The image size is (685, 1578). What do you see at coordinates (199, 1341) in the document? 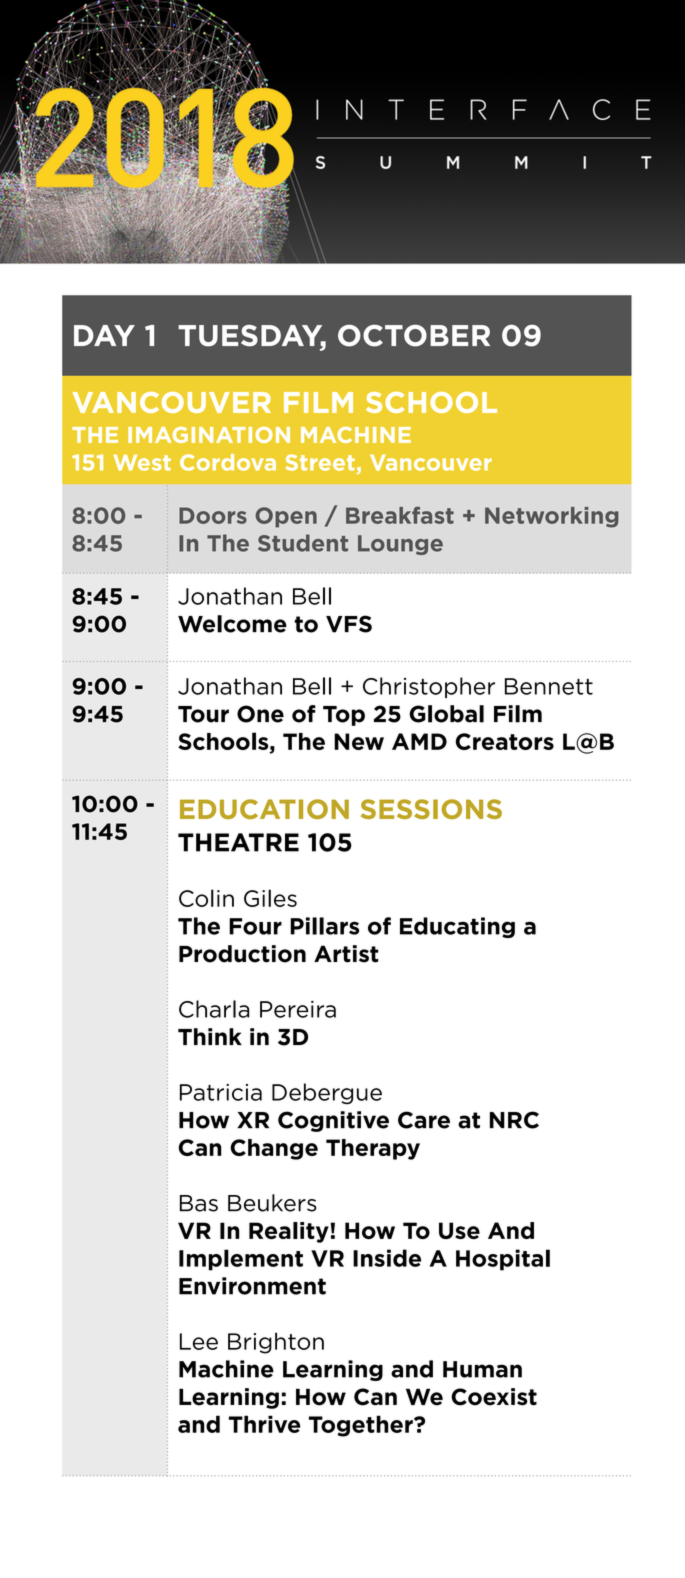
I see `Lee` at bounding box center [199, 1341].
